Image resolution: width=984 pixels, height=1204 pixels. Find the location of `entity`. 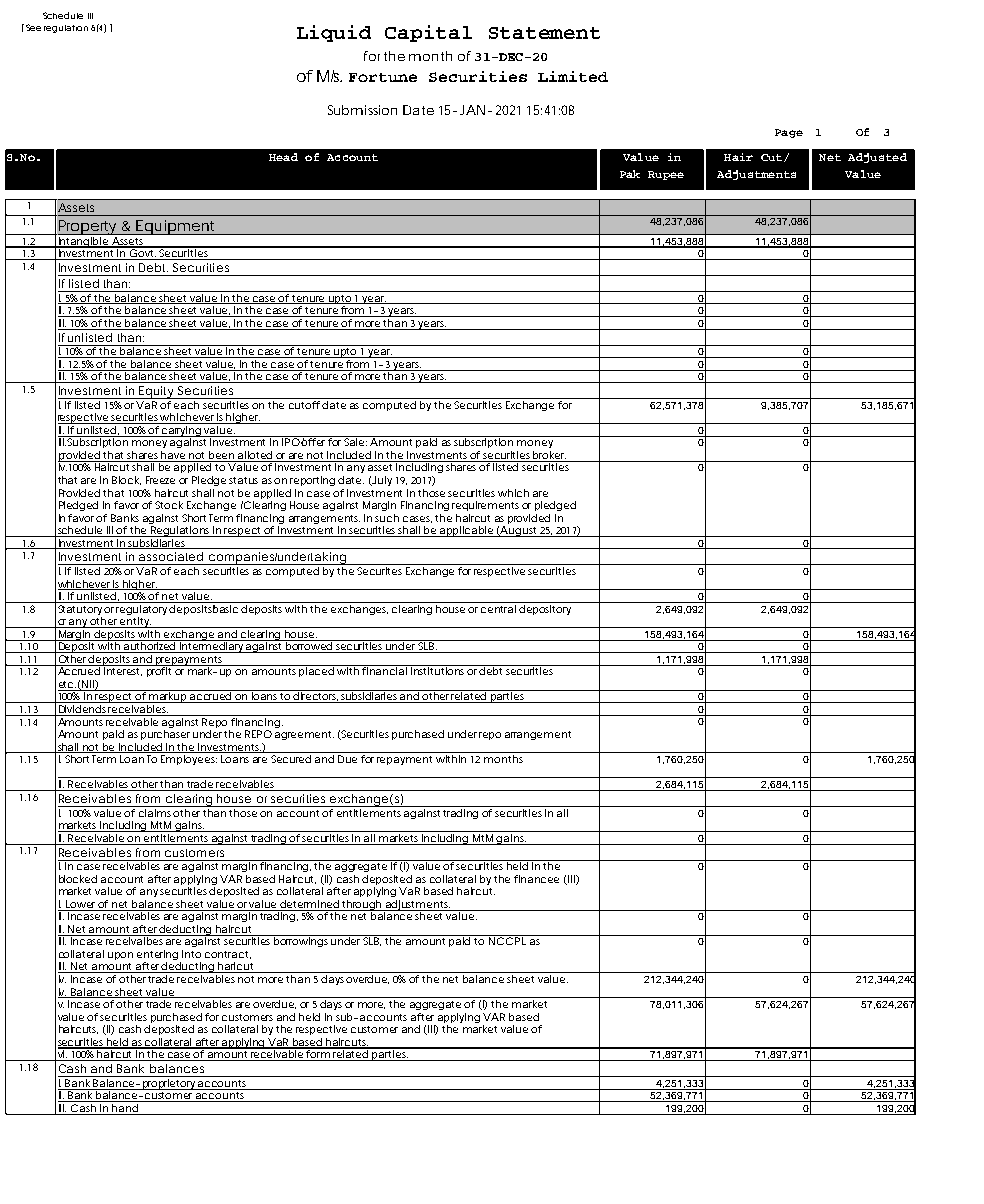

entity is located at coordinates (134, 622).
